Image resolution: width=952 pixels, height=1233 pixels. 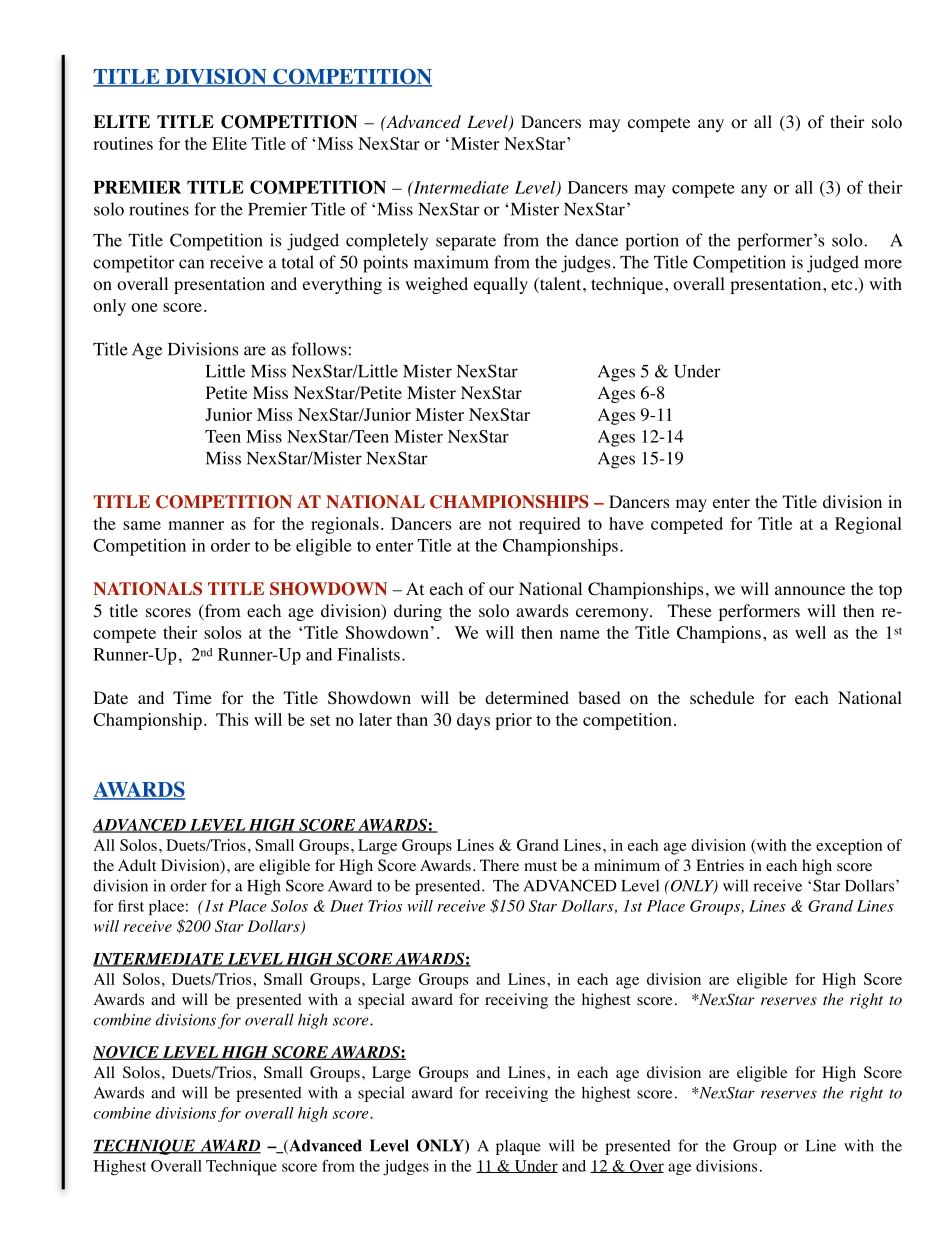 I want to click on etc, so click(x=842, y=284).
